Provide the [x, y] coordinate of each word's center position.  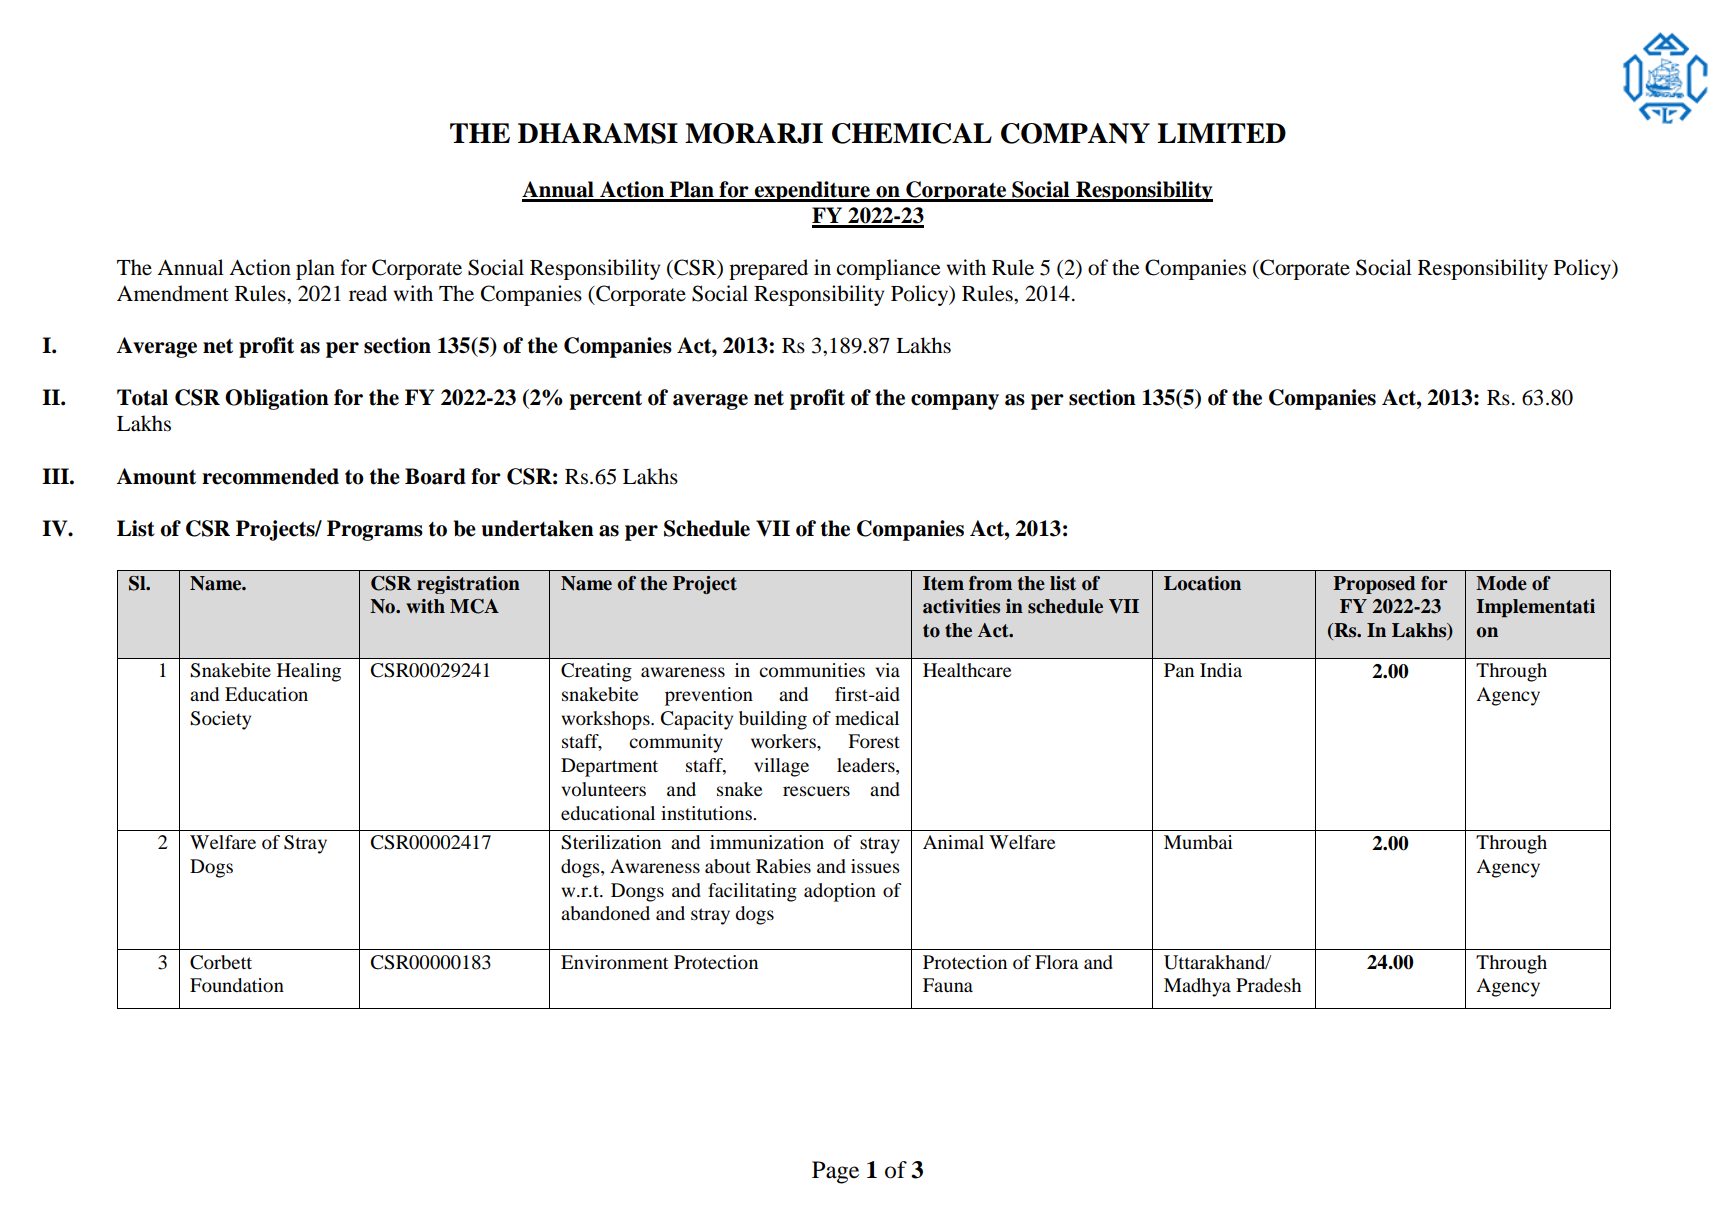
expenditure [812, 191]
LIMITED [1221, 133]
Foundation [237, 985]
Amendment [173, 293]
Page [835, 1172]
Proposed [1374, 585]
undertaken [538, 528]
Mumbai [1198, 842]
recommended [270, 476]
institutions [707, 813]
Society [220, 720]
